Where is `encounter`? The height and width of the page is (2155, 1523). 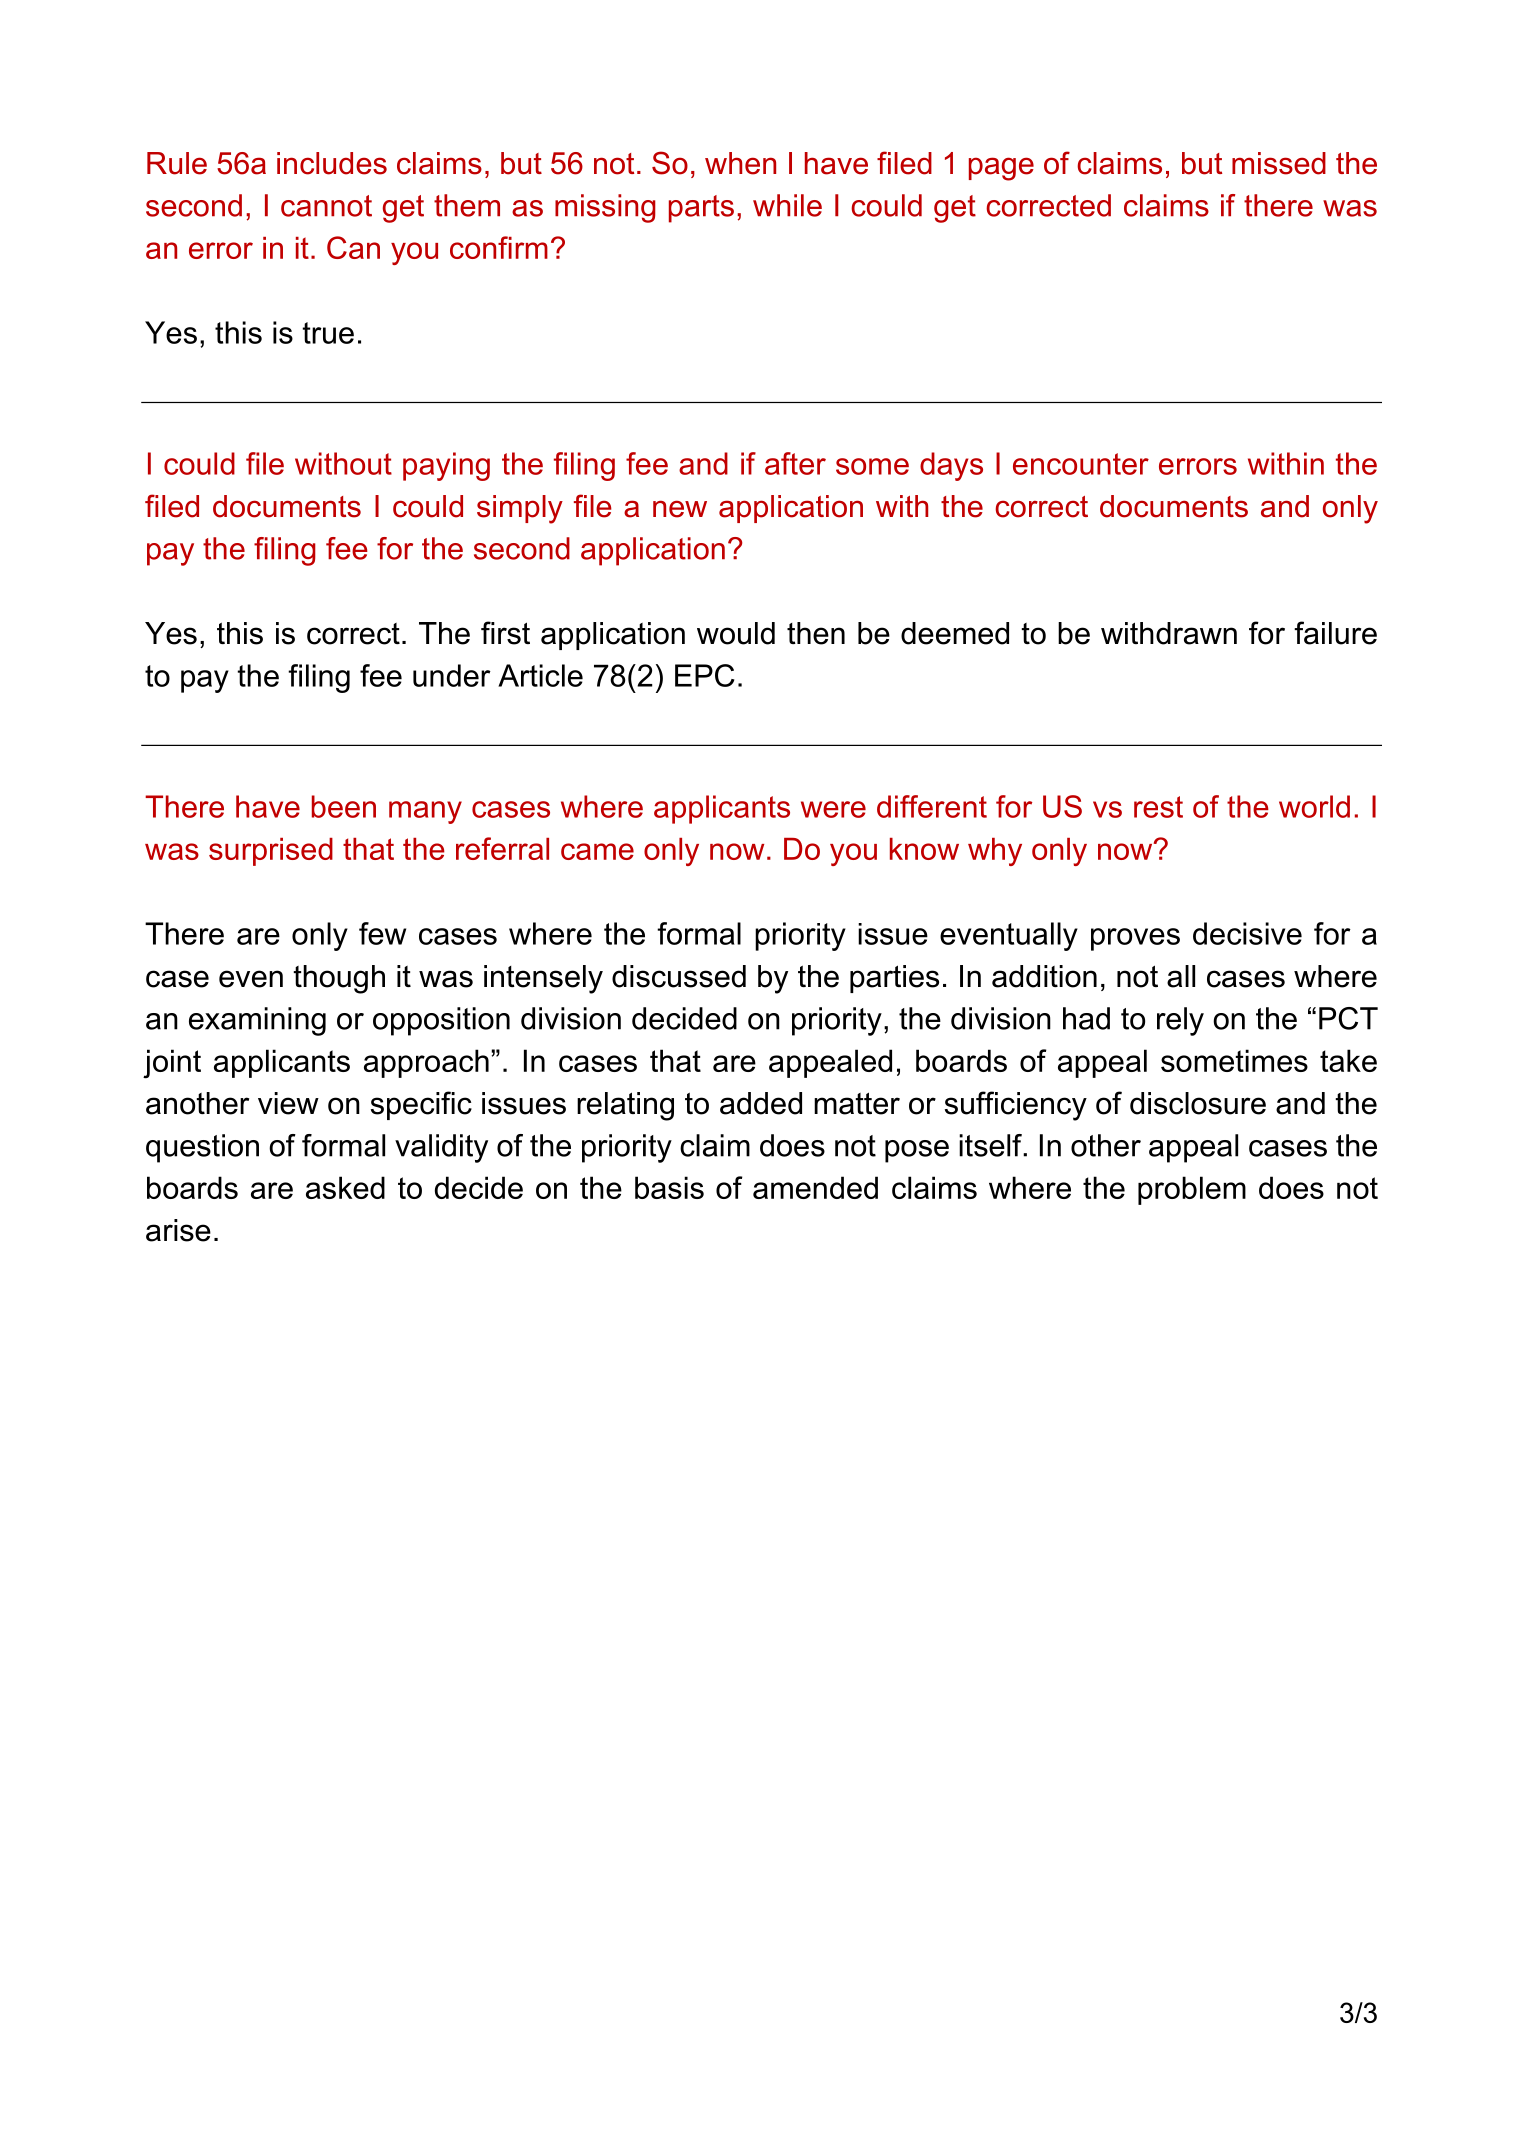 encounter is located at coordinates (1081, 464).
